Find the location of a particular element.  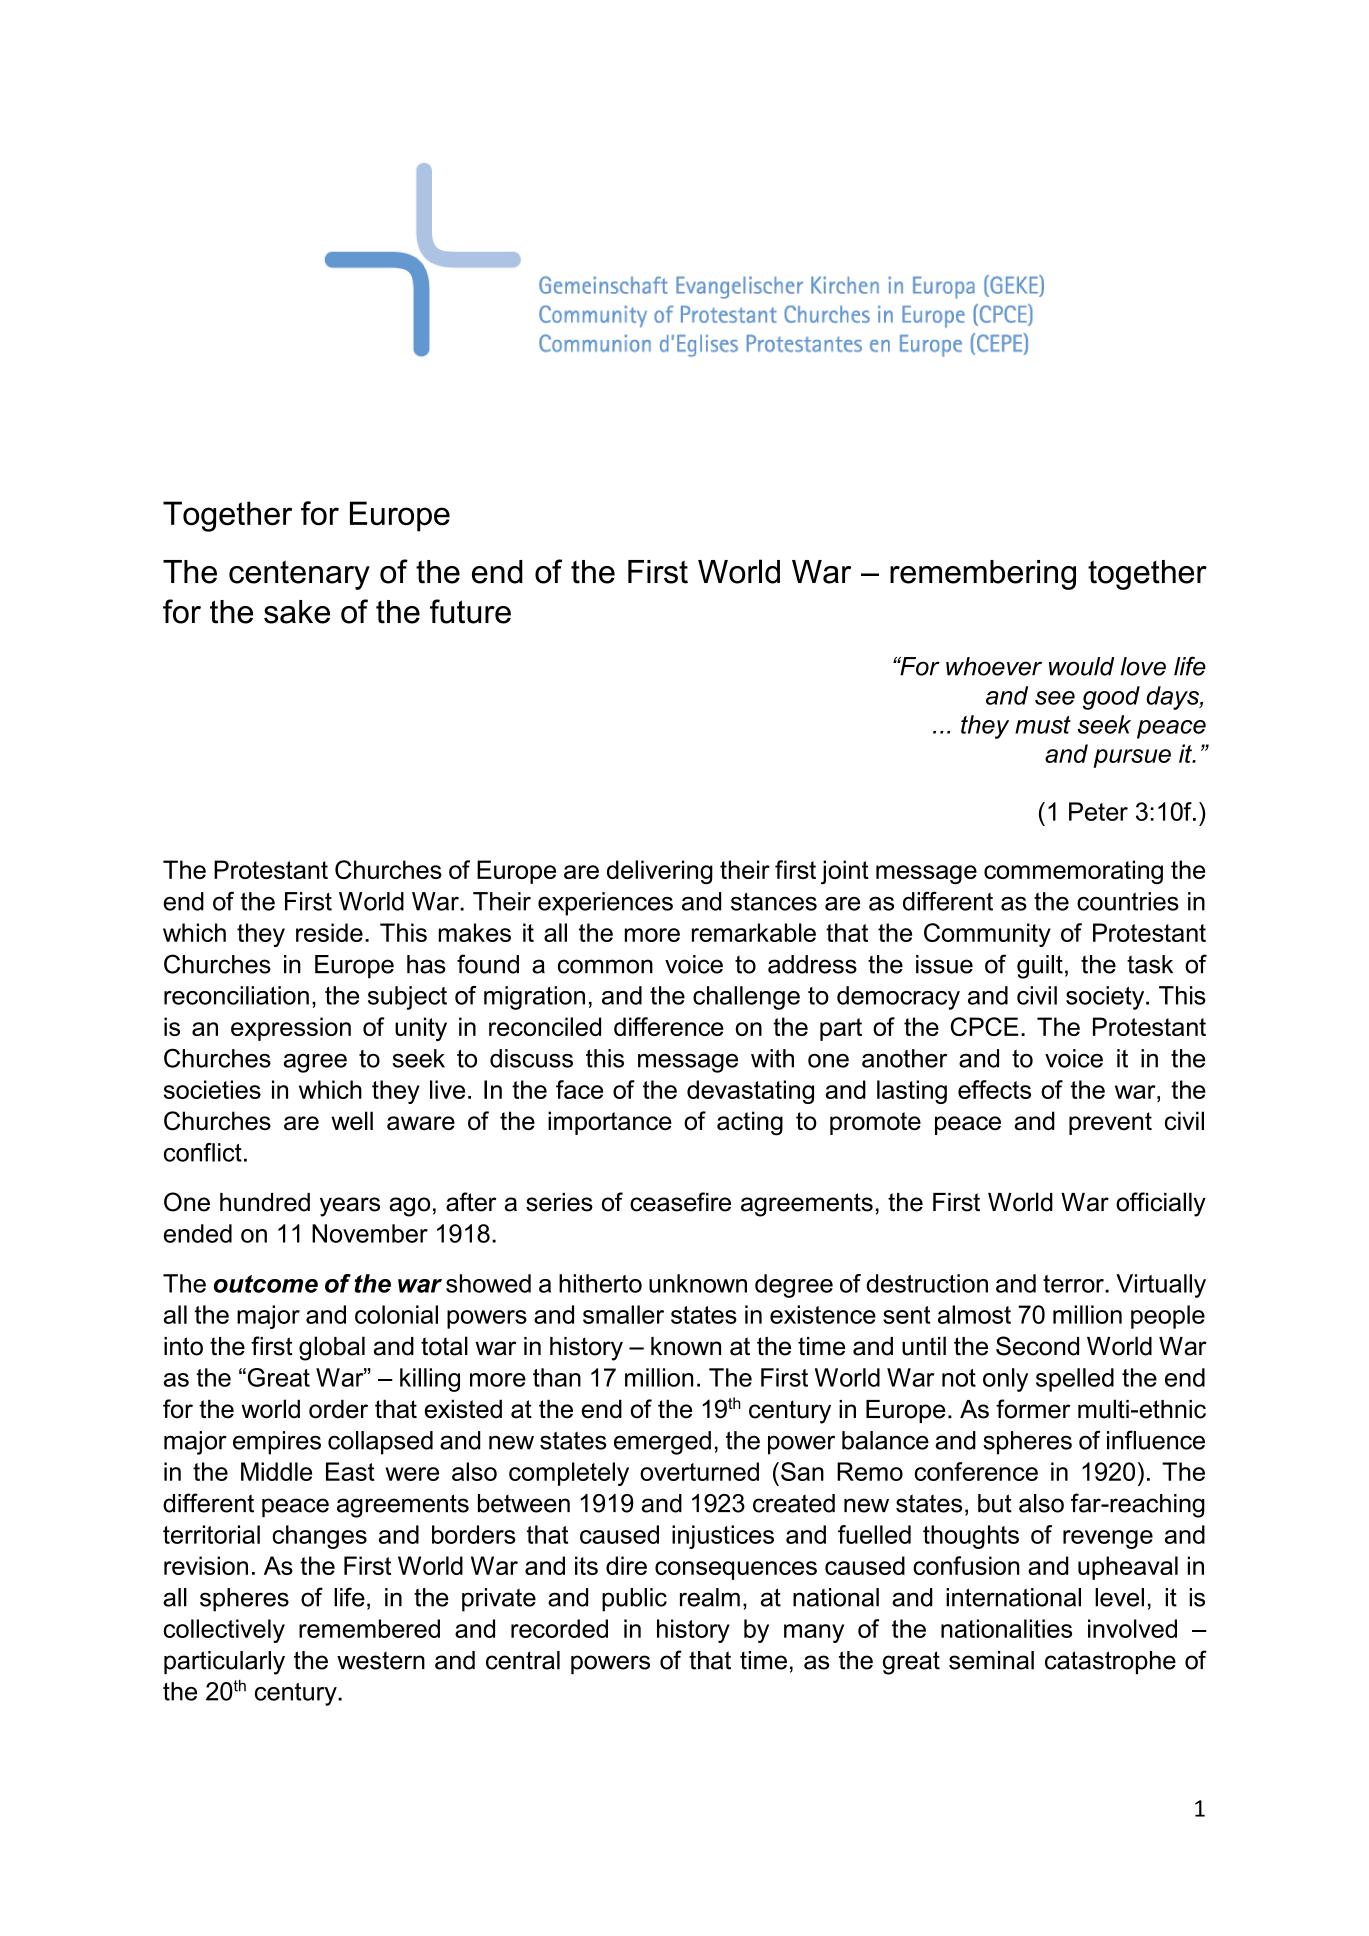

remembering is located at coordinates (983, 575).
